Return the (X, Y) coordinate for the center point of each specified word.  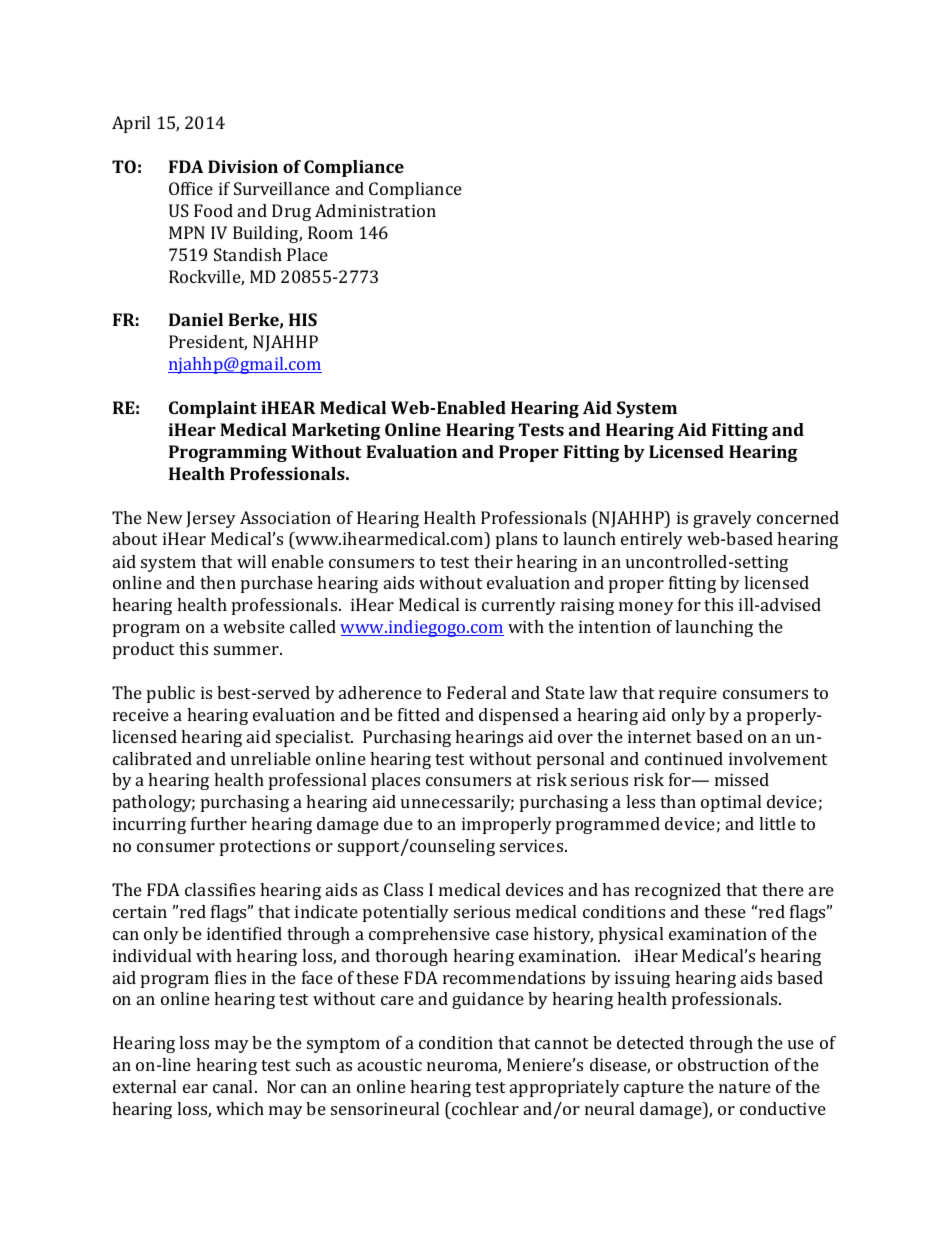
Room (330, 232)
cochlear (484, 1108)
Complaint (213, 409)
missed (742, 779)
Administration (375, 210)
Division (243, 166)
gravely (722, 519)
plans (516, 540)
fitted (419, 714)
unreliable (271, 758)
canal (234, 1086)
